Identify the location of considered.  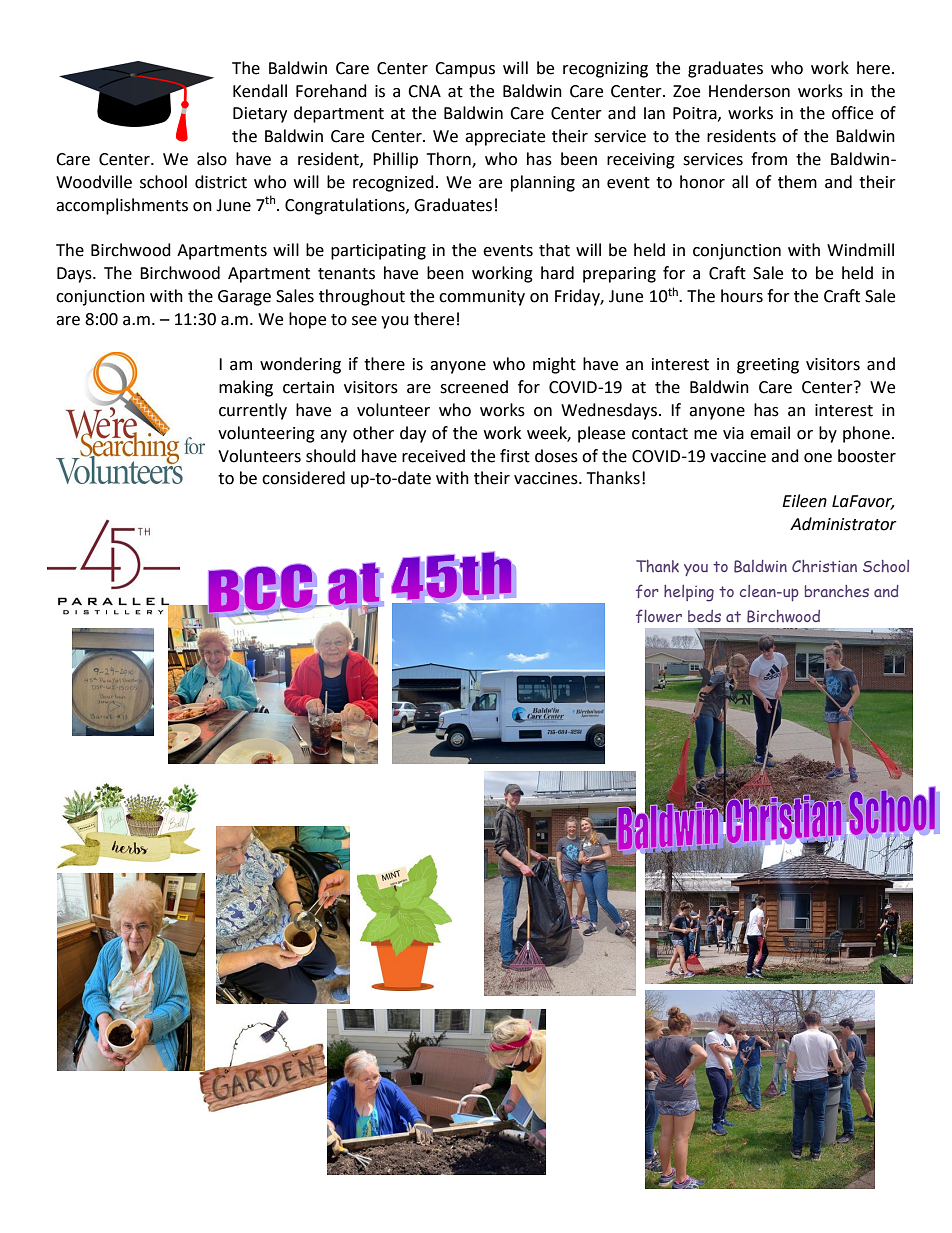
(303, 478).
